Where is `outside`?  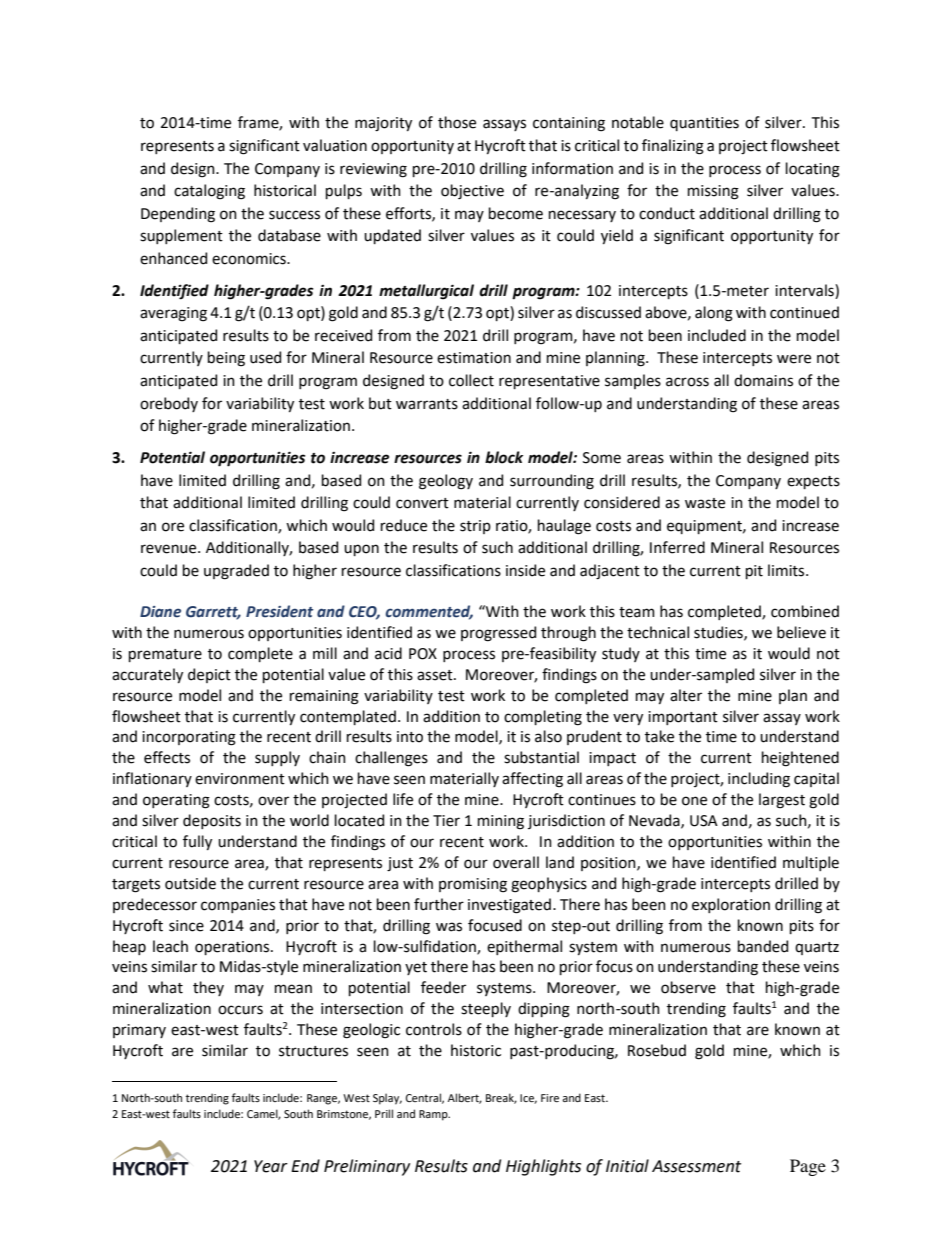 outside is located at coordinates (190, 883).
